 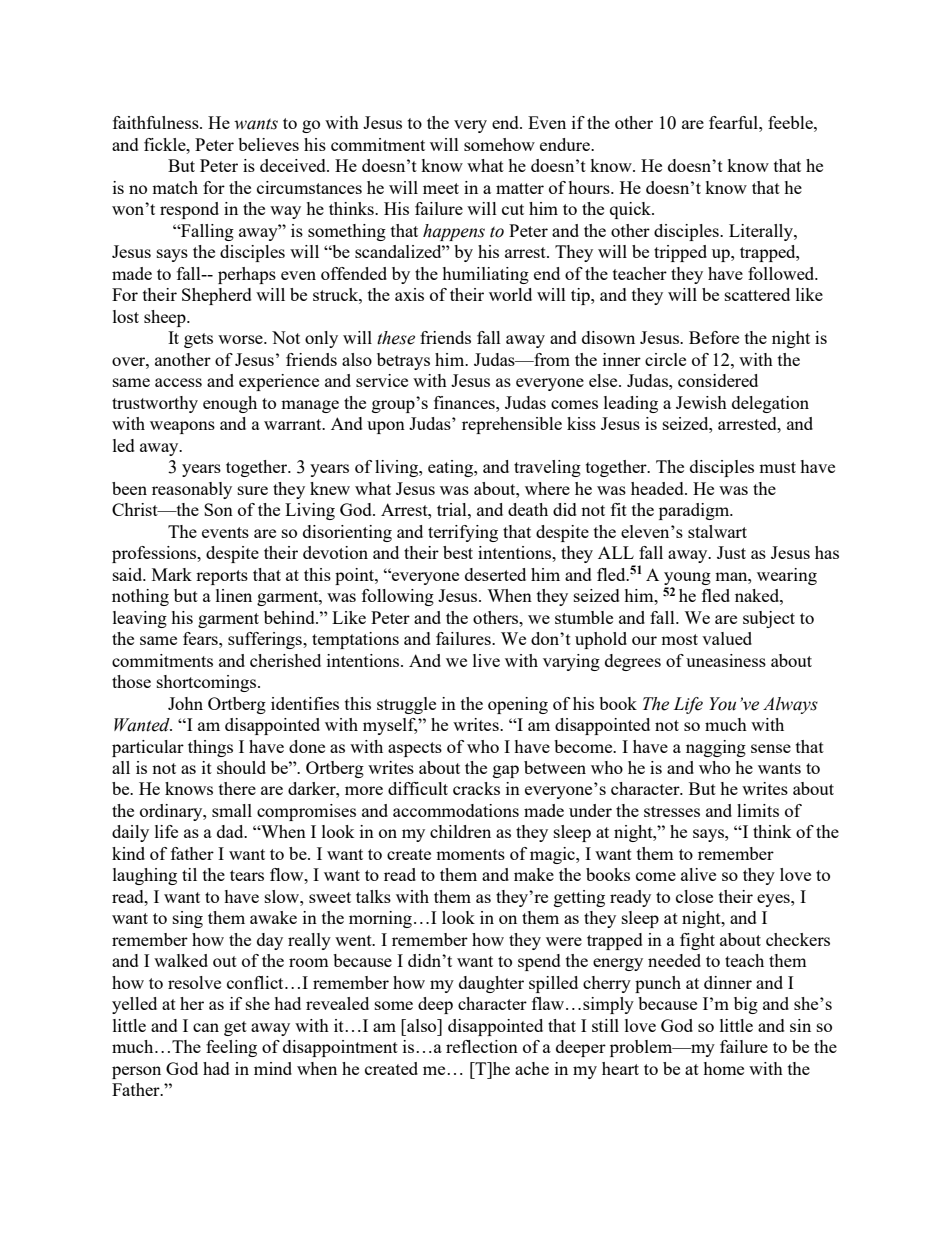 I want to click on linen, so click(x=234, y=595).
